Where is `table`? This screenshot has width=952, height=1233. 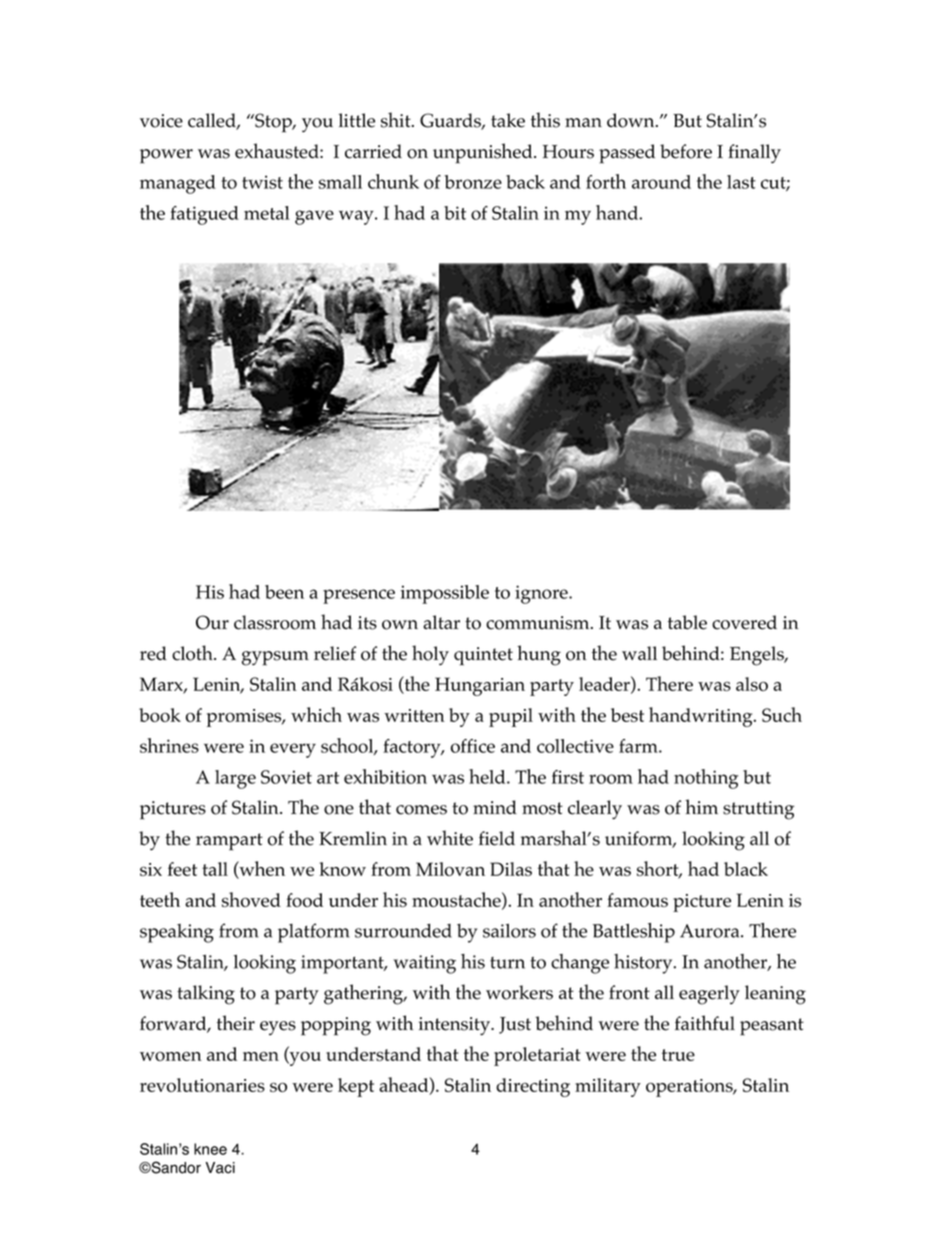
table is located at coordinates (687, 622).
